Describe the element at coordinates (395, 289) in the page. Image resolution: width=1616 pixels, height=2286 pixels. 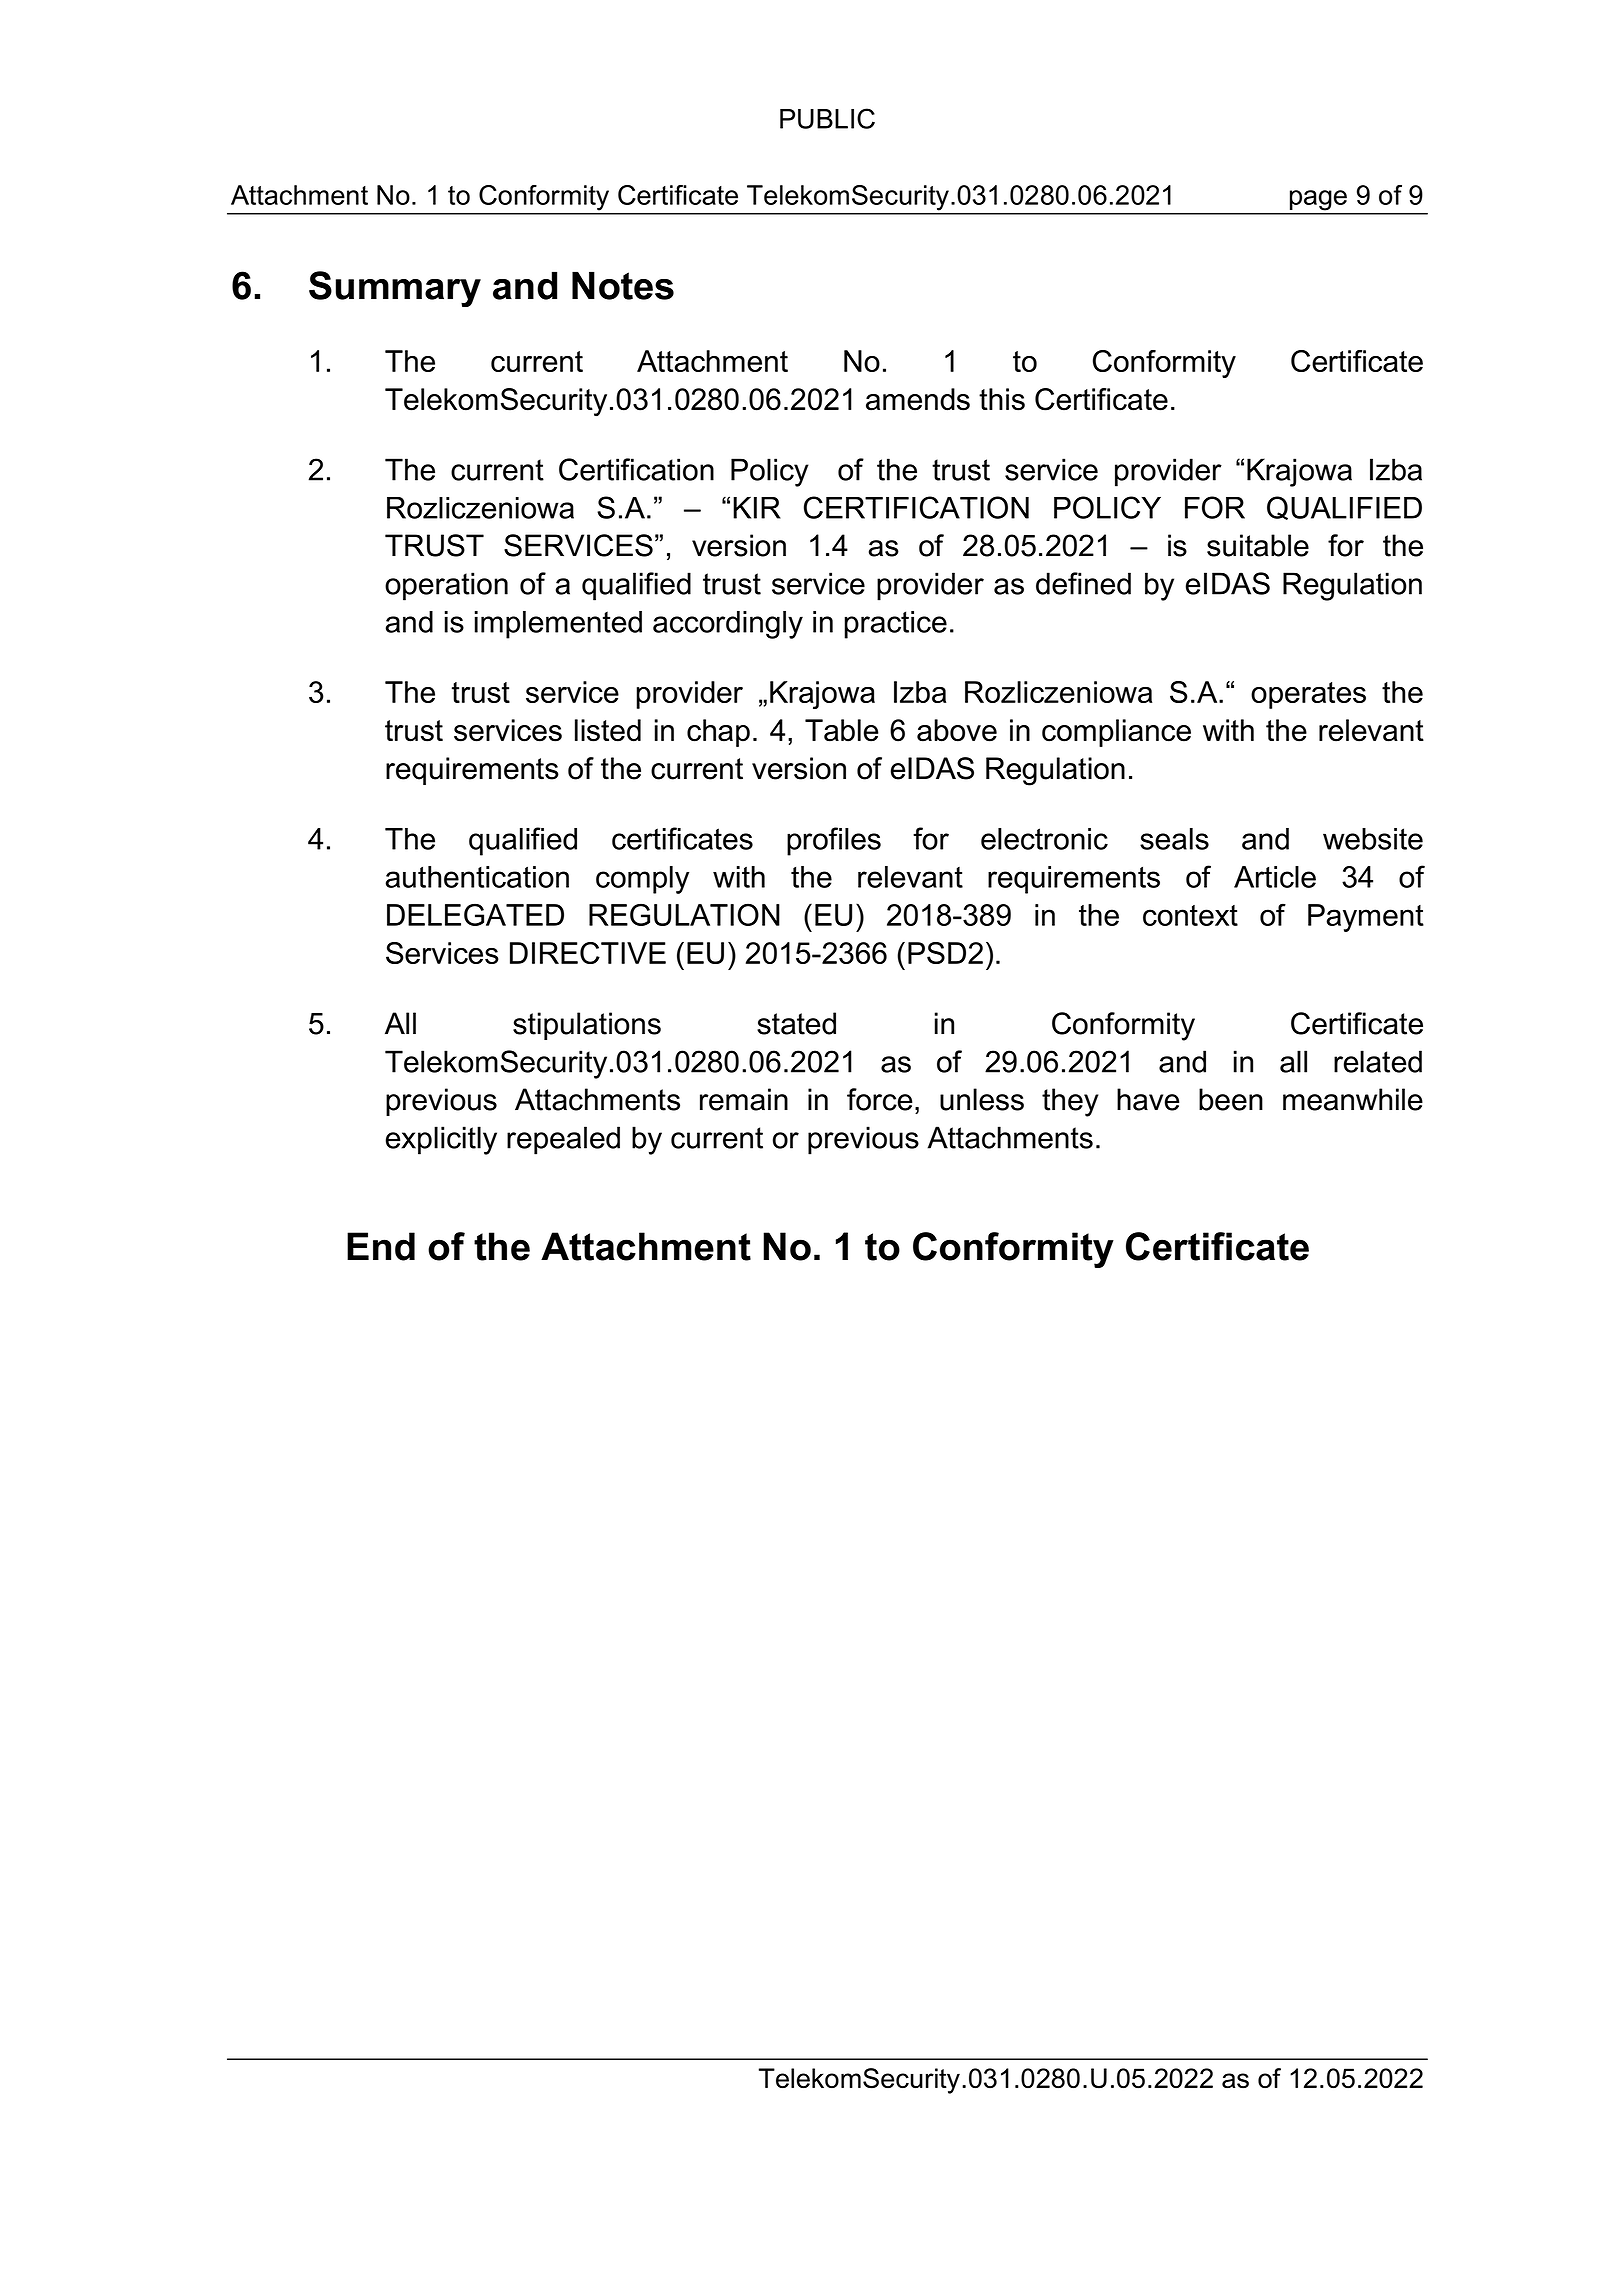
I see `Summary` at that location.
